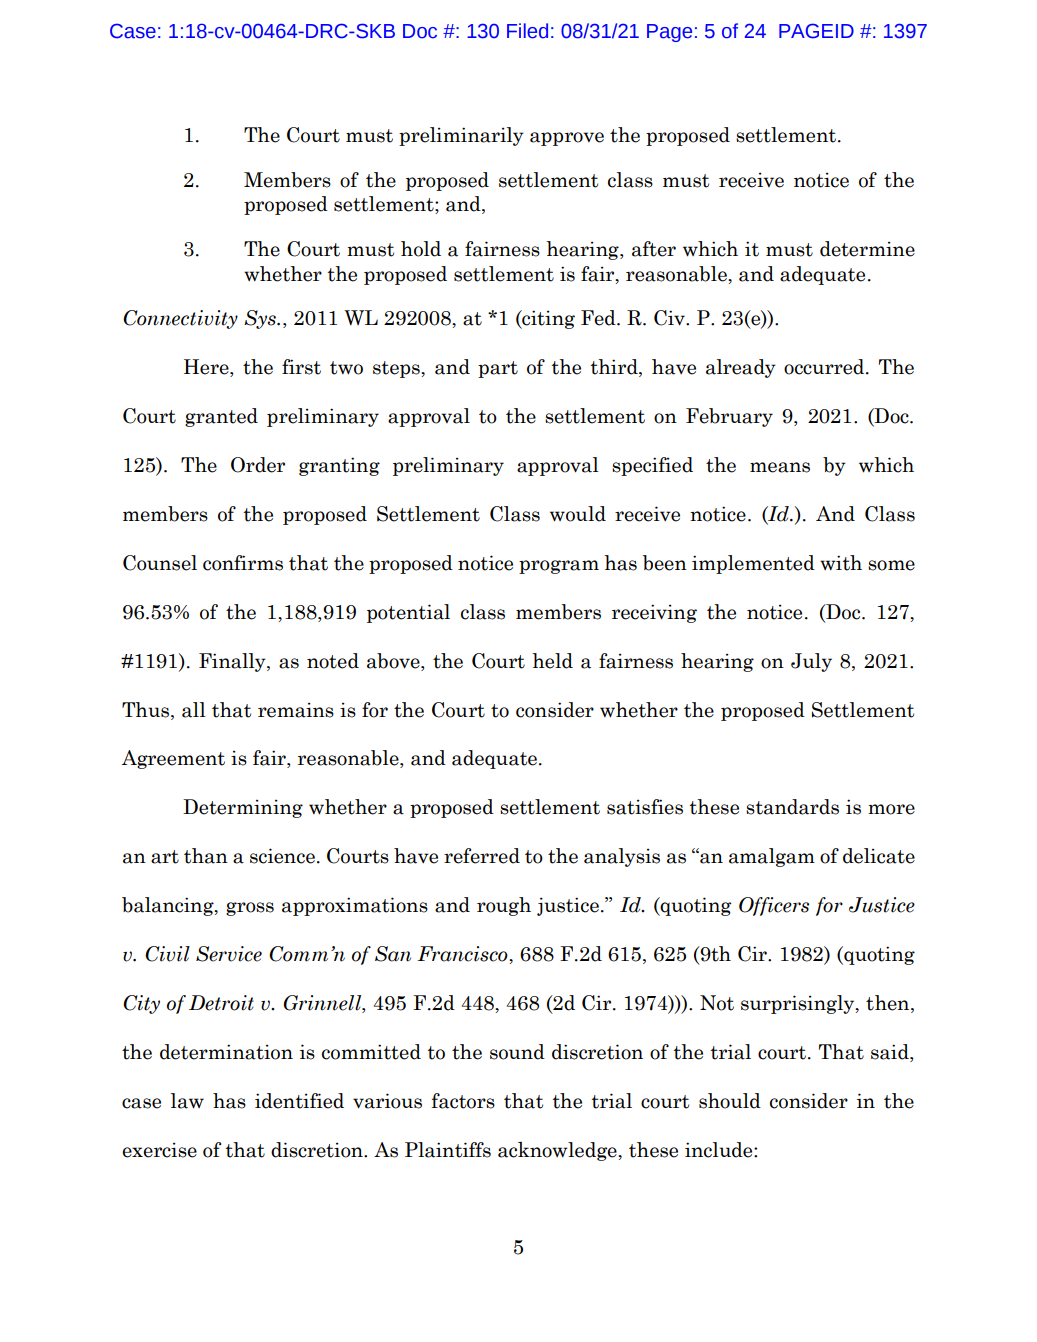  What do you see at coordinates (527, 31) in the screenshot?
I see `Filed` at bounding box center [527, 31].
